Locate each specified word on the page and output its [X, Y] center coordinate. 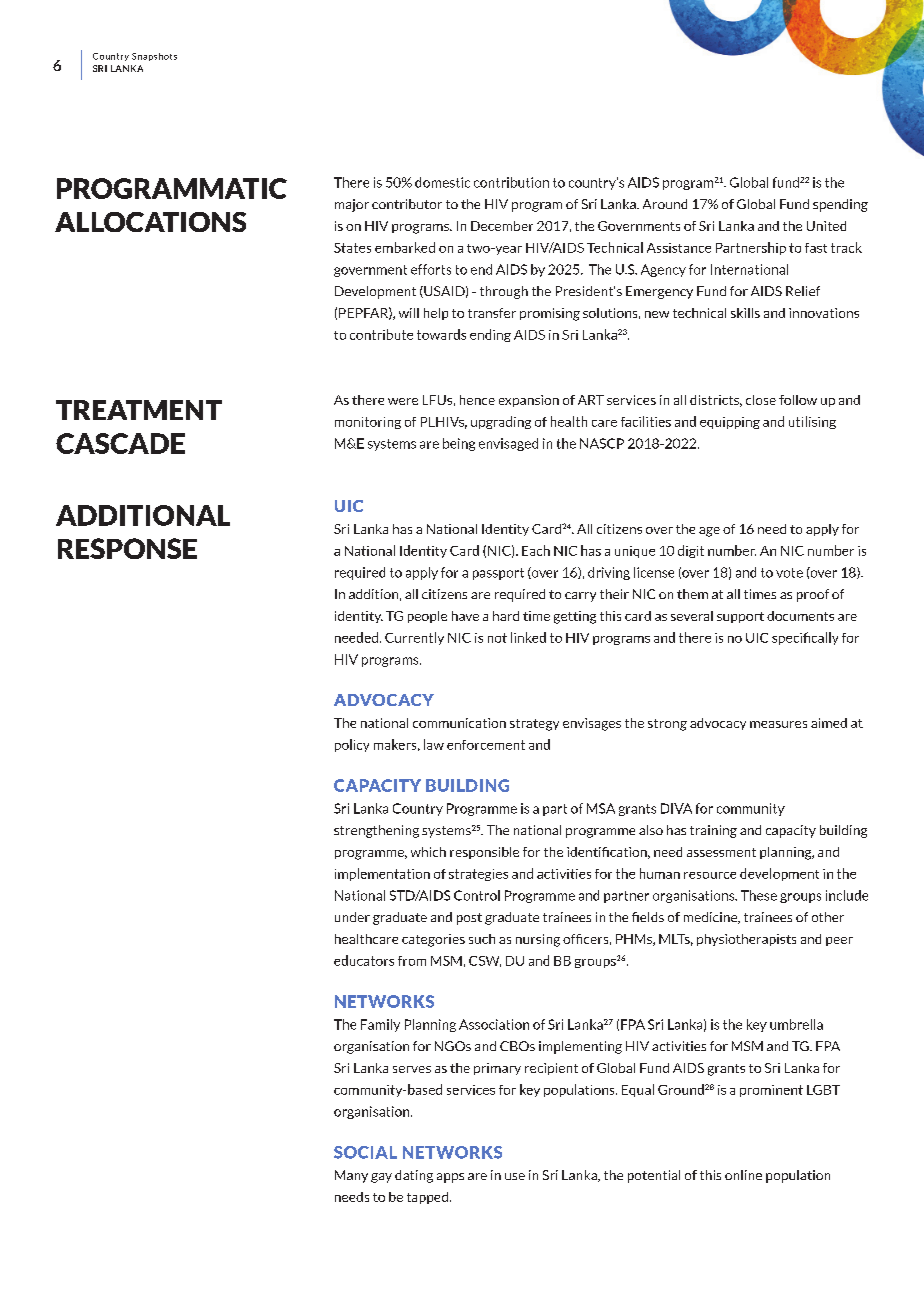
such [482, 939]
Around [665, 204]
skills [745, 313]
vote [789, 573]
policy [352, 745]
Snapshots [154, 57]
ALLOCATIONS [150, 222]
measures [778, 724]
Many [351, 1176]
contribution [511, 182]
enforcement [486, 745]
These [759, 895]
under [352, 917]
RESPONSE [127, 548]
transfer [492, 313]
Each [536, 550]
